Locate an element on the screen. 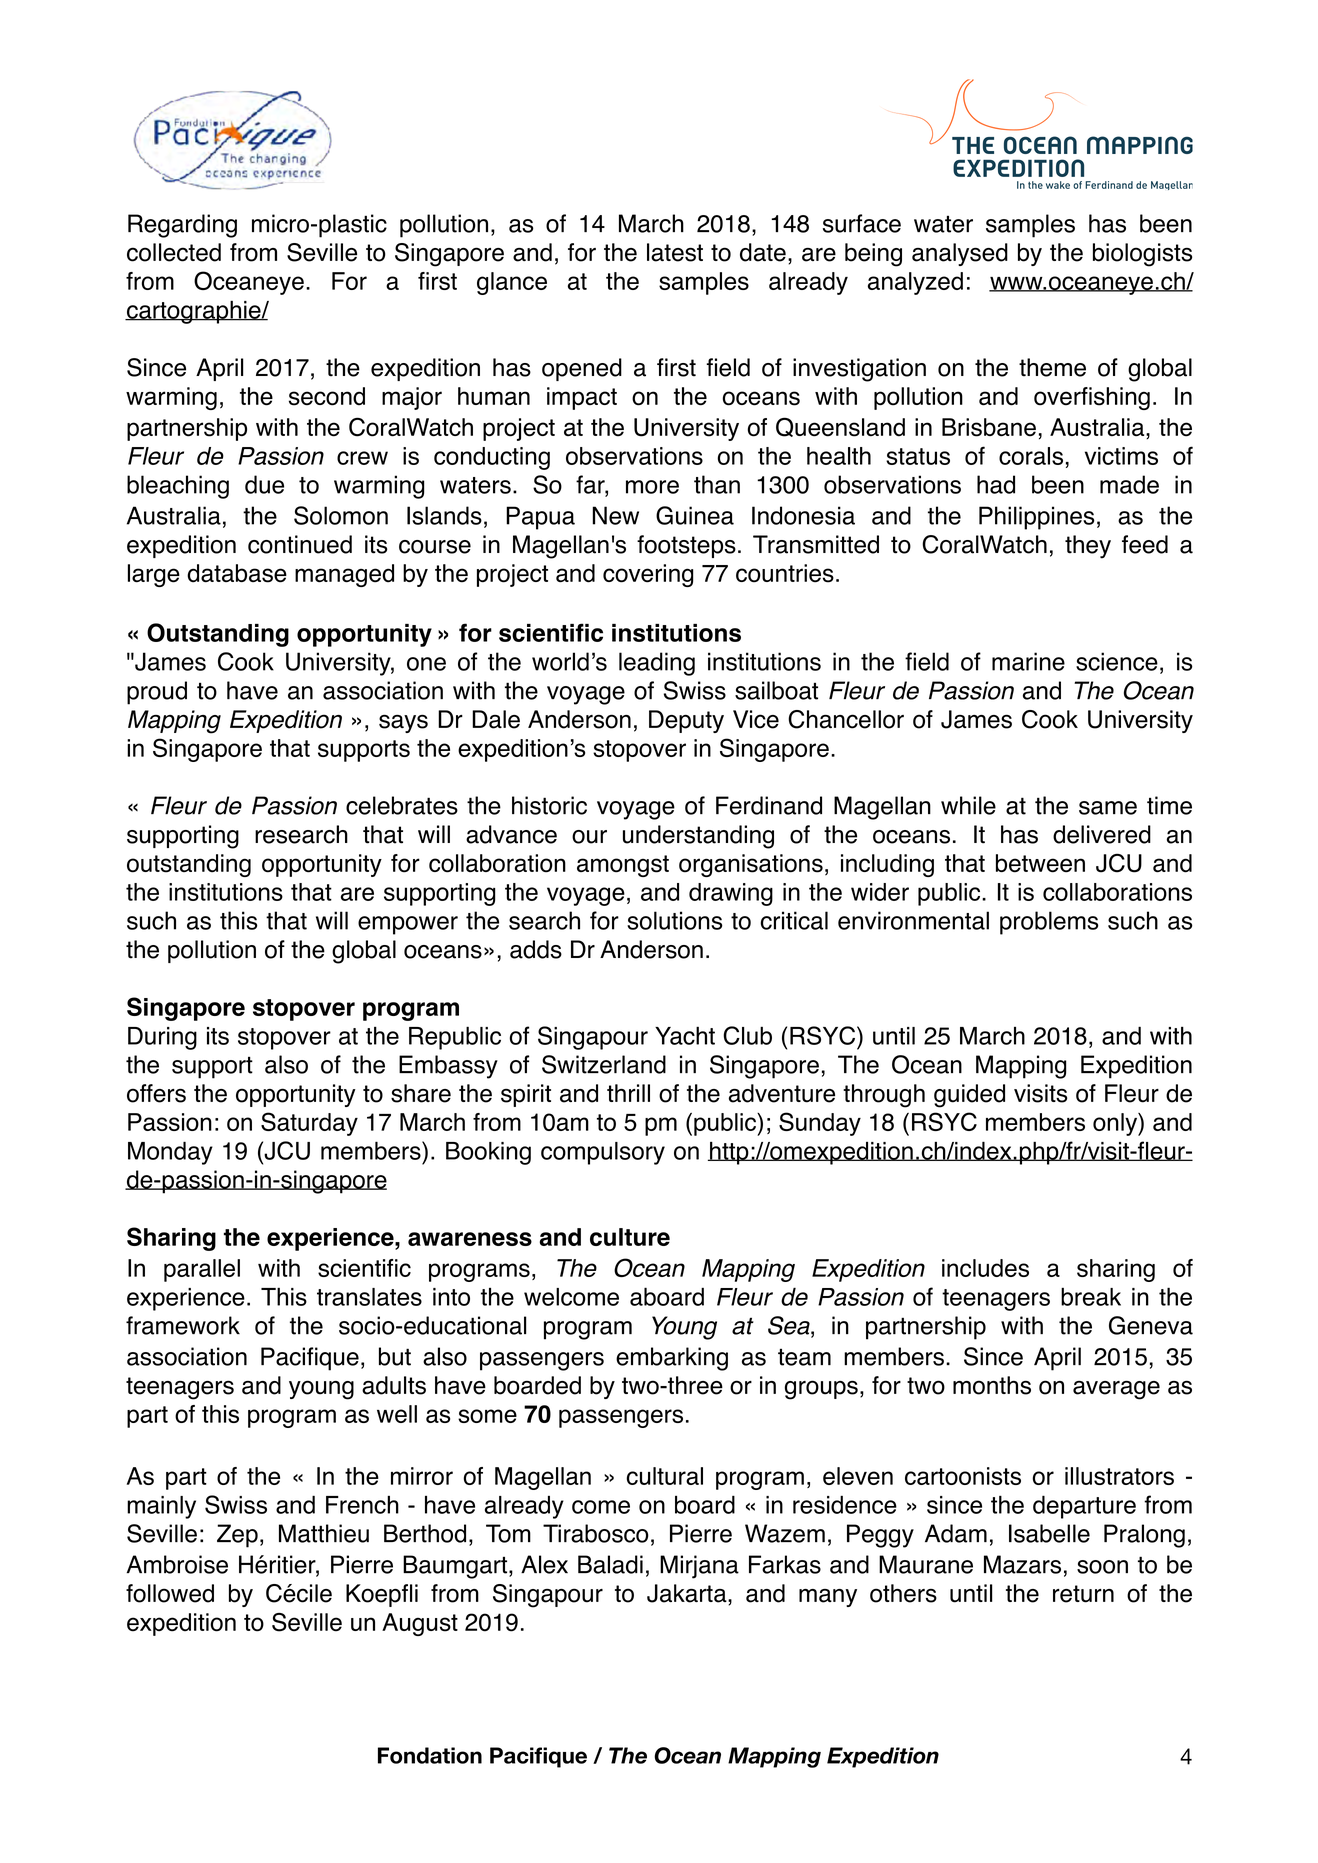 The image size is (1318, 1863). analysed is located at coordinates (960, 254).
